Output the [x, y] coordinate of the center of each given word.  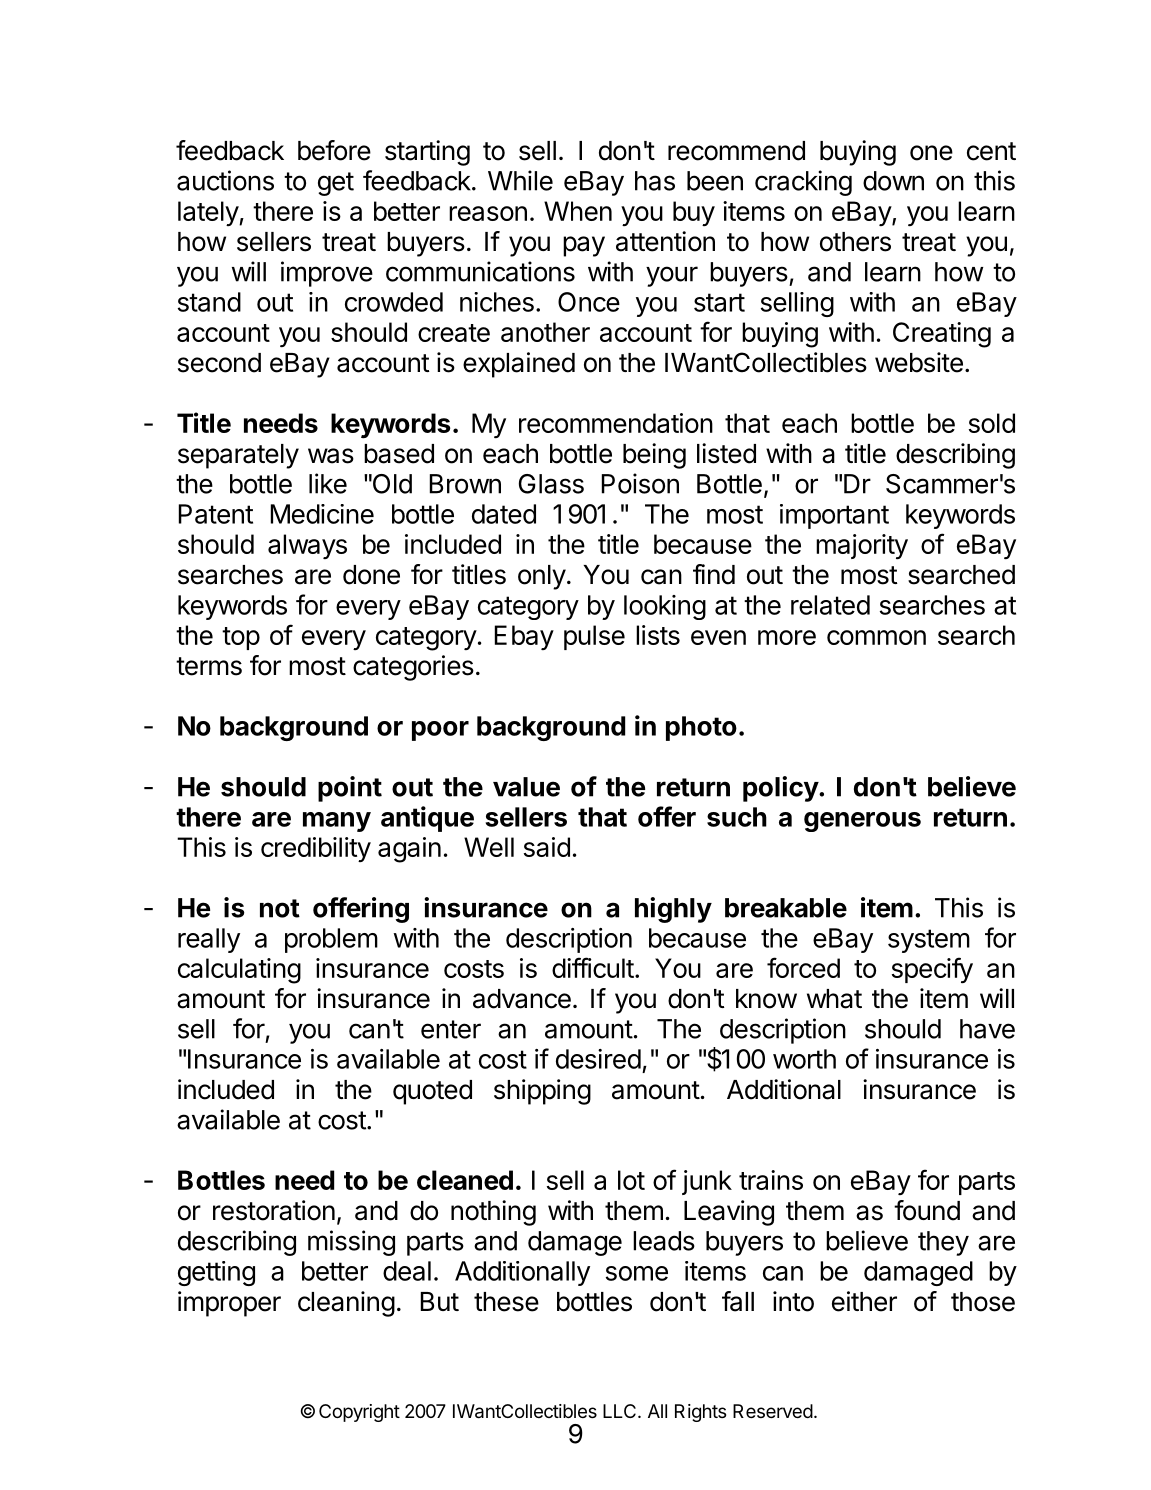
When [578, 211]
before [334, 150]
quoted [432, 1092]
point [350, 789]
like [328, 483]
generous [862, 822]
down [893, 181]
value [526, 787]
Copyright [359, 1413]
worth [804, 1059]
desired [598, 1059]
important [834, 516]
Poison [640, 483]
